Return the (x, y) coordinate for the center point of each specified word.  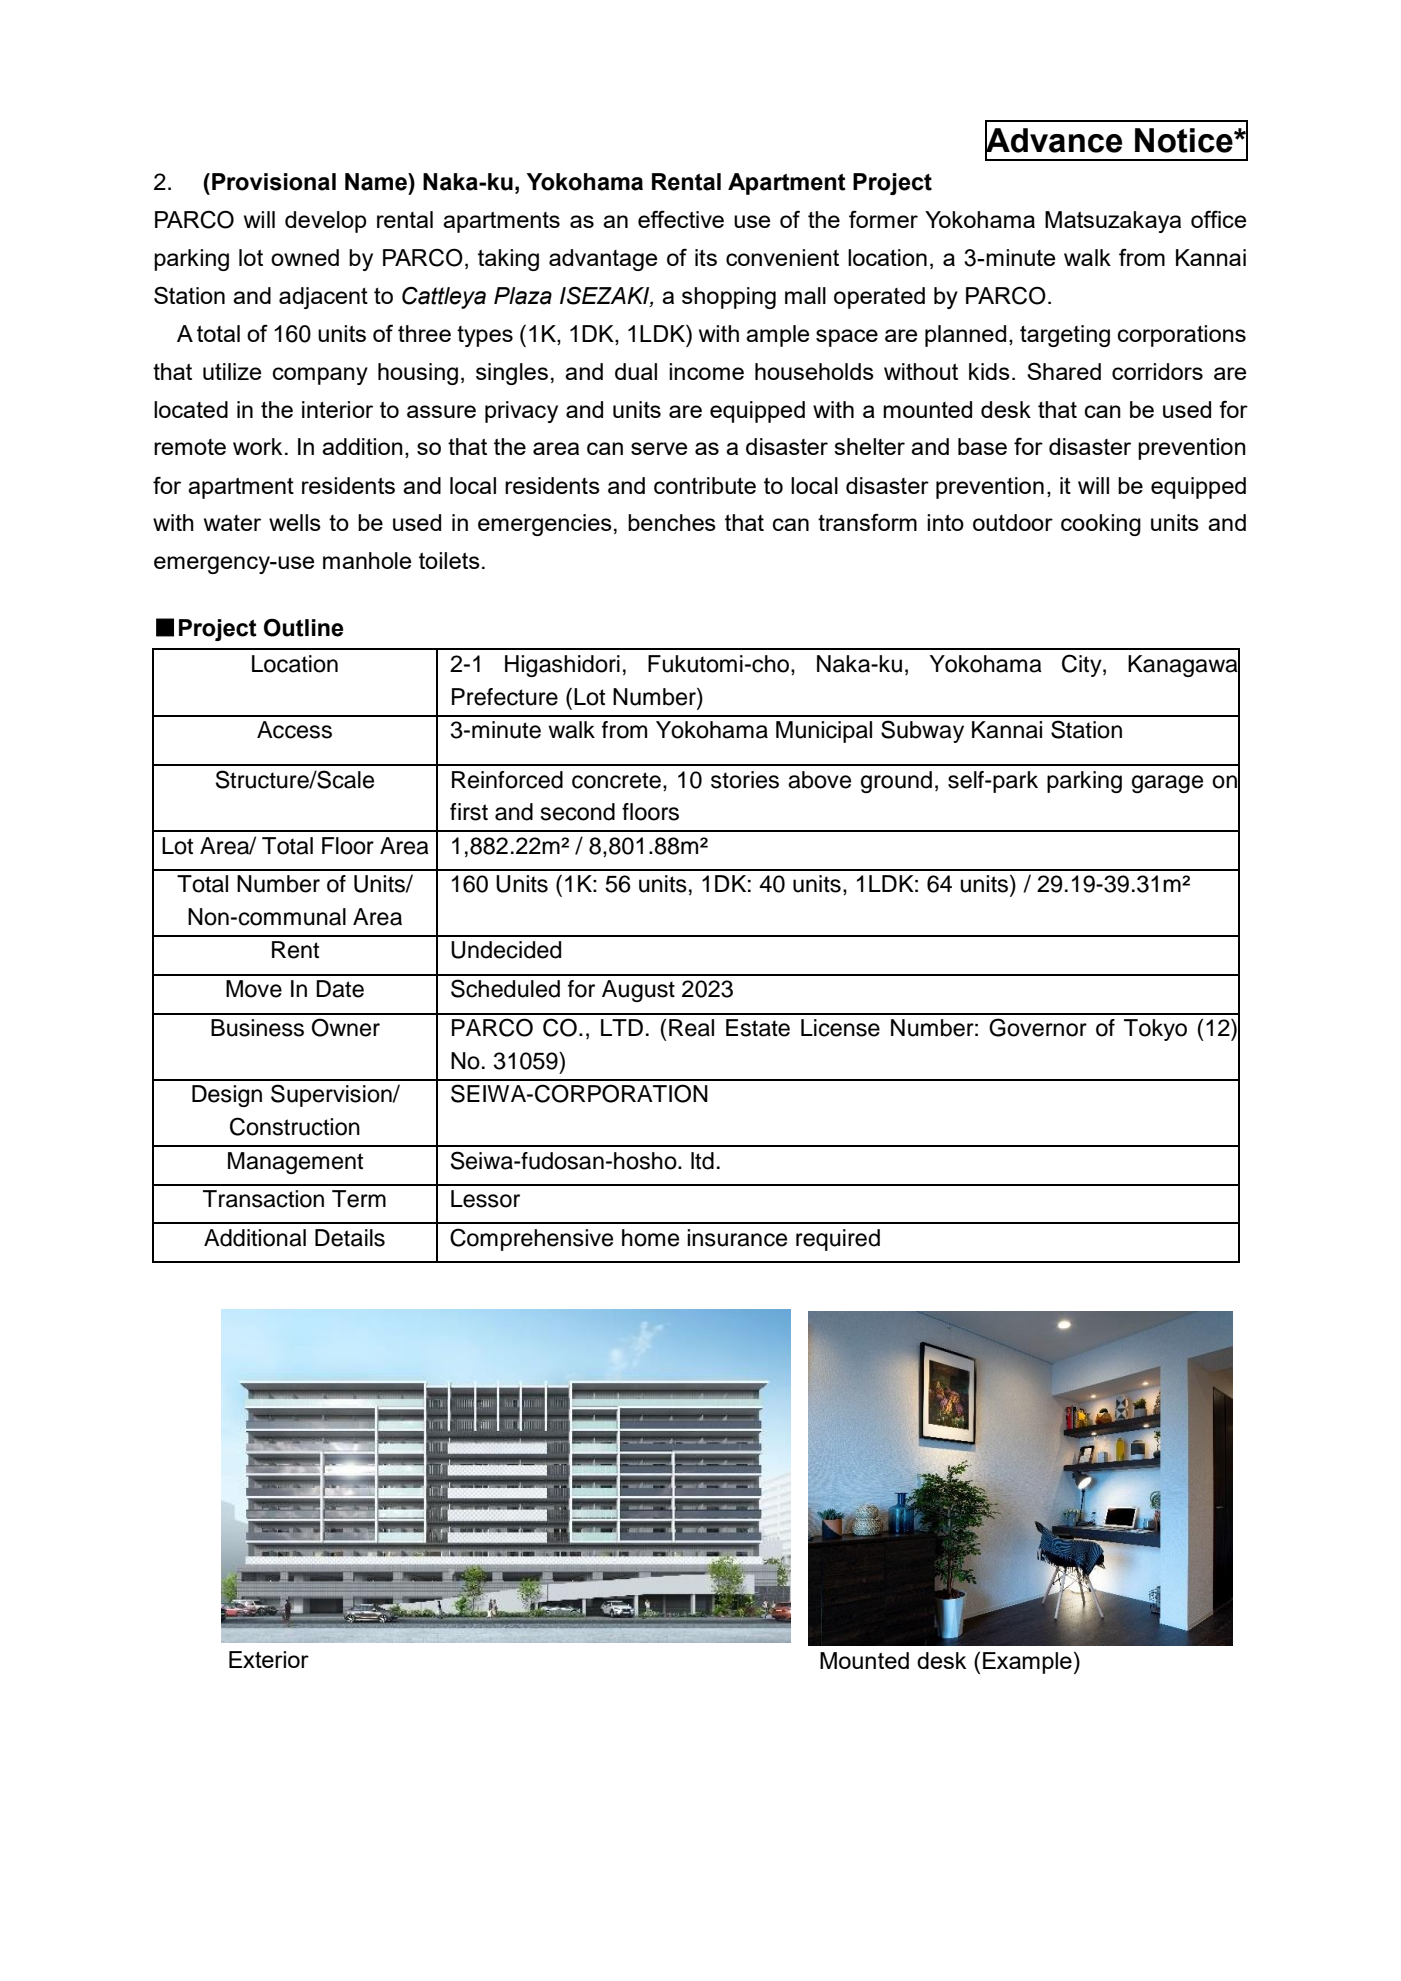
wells (295, 522)
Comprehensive (531, 1239)
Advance (1053, 140)
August (638, 991)
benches (672, 522)
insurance (737, 1238)
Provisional (274, 182)
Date (340, 989)
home (650, 1238)
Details (350, 1238)
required (838, 1240)
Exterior (269, 1659)
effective (681, 219)
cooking (1101, 525)
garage (1167, 784)
